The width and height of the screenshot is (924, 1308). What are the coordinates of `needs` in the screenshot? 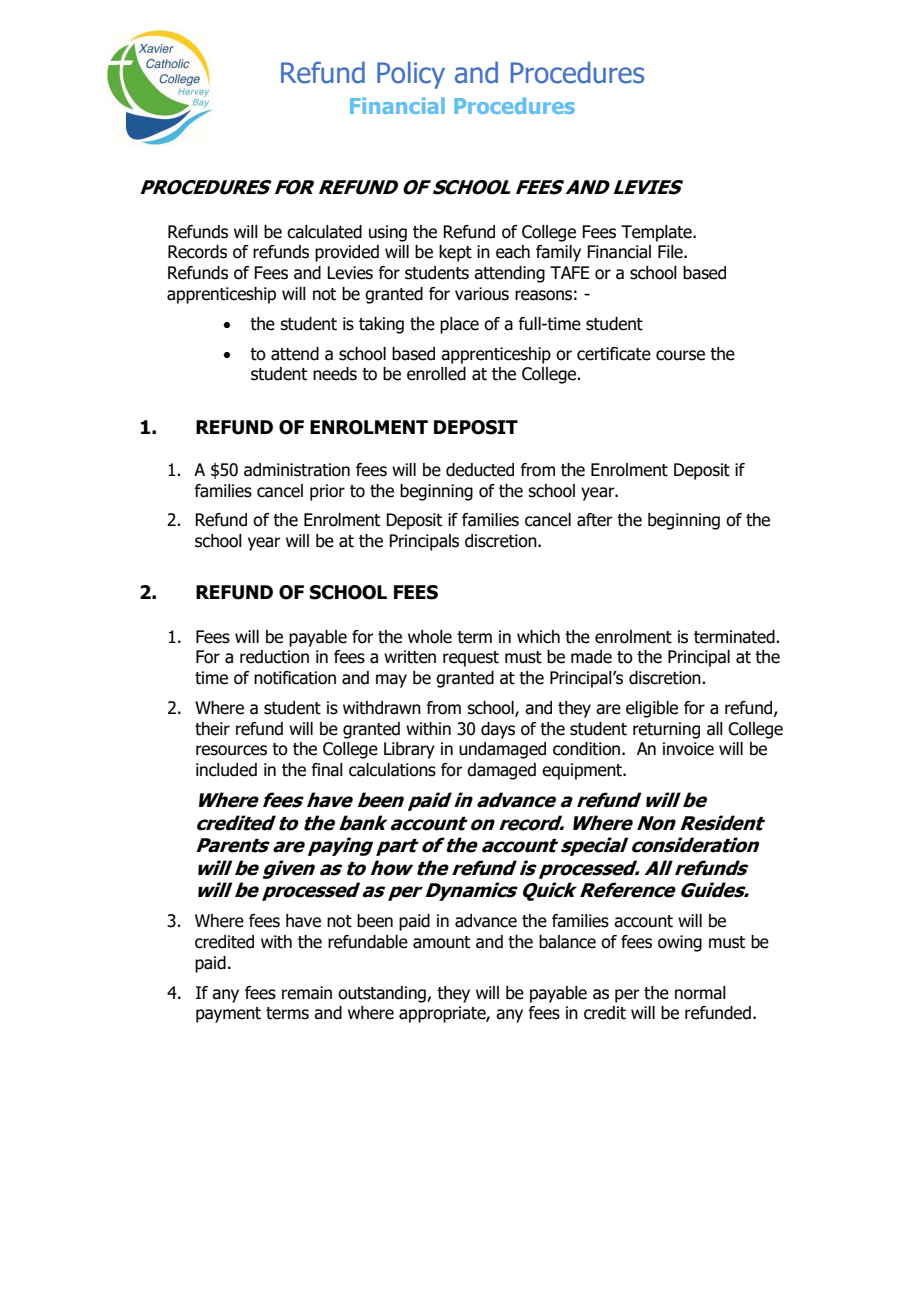 It's located at (335, 374).
